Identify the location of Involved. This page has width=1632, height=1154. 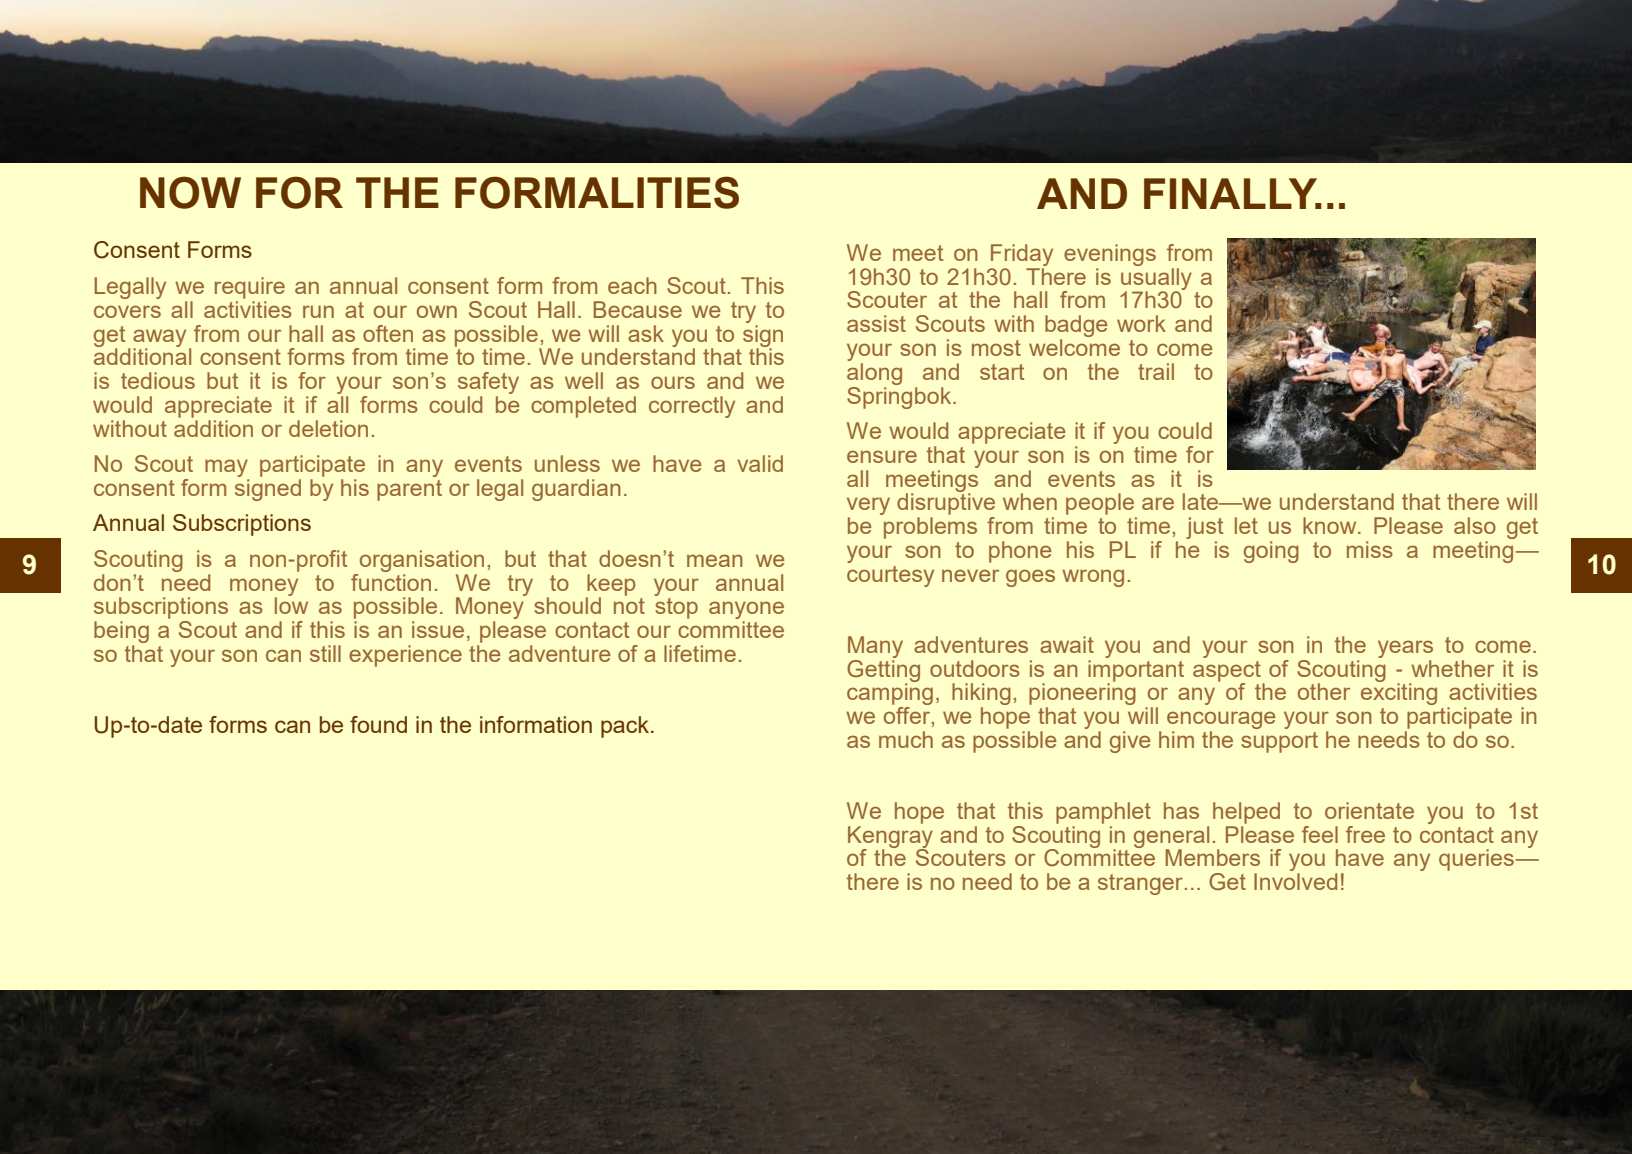
(1295, 881).
